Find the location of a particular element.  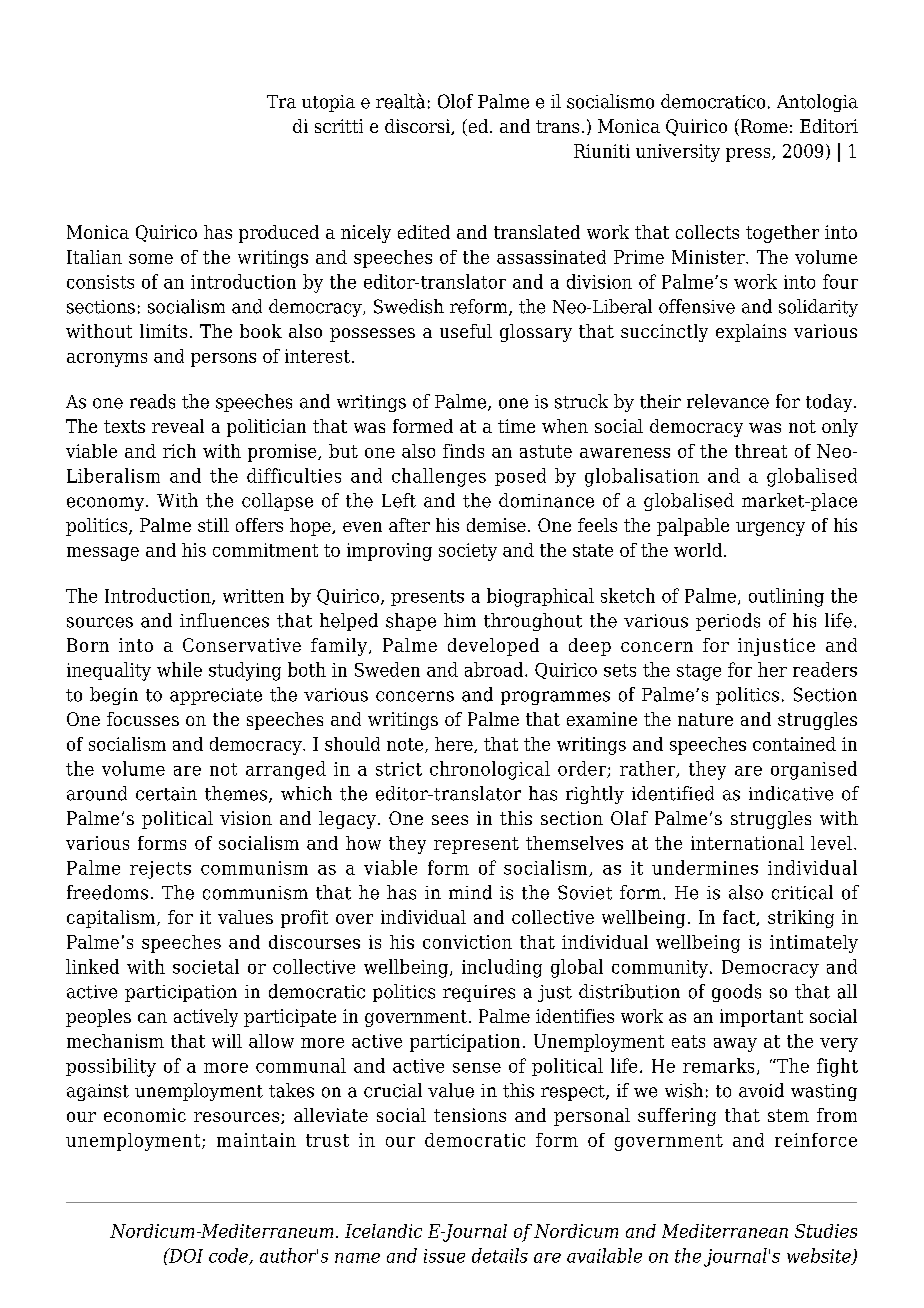

stage is located at coordinates (699, 672).
